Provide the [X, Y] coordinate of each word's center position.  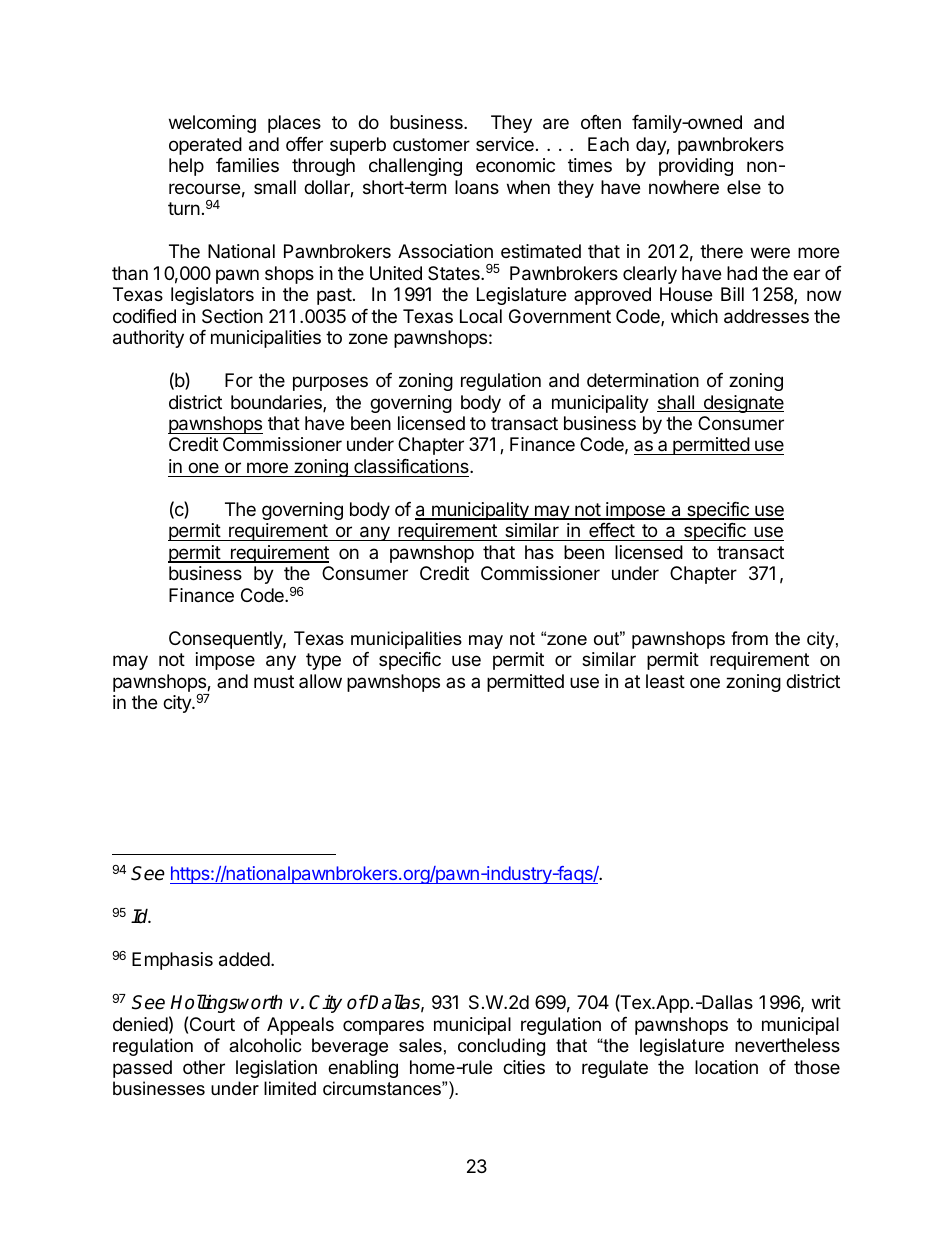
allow [320, 681]
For [239, 380]
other [204, 1067]
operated [205, 146]
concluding [501, 1047]
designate [742, 404]
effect [611, 532]
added [245, 959]
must [274, 681]
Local [481, 316]
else [744, 187]
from [749, 638]
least [665, 681]
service [505, 144]
